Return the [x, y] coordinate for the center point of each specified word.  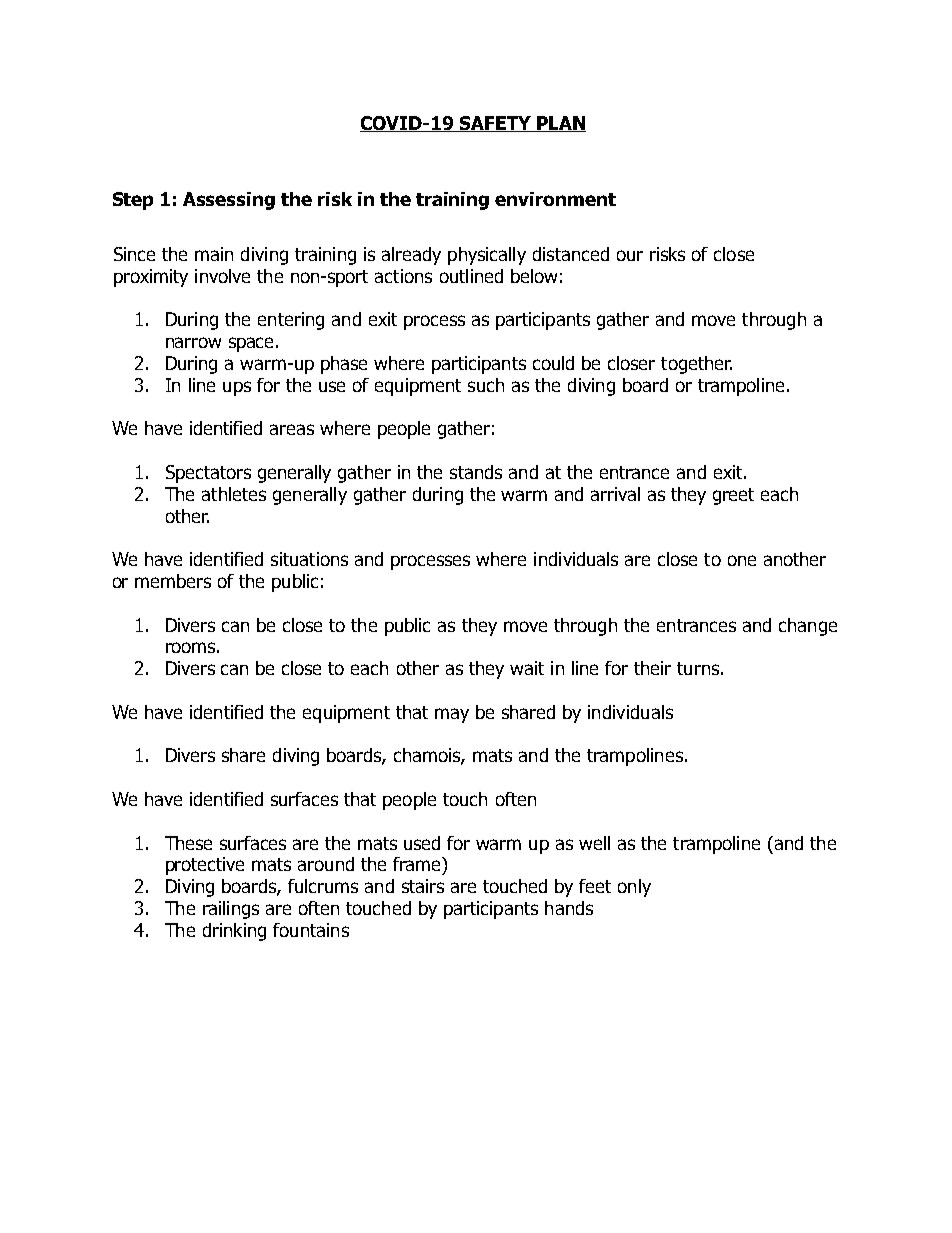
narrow [193, 342]
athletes [234, 494]
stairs [423, 886]
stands [476, 472]
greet [733, 496]
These [188, 843]
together [696, 365]
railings [231, 910]
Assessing [229, 201]
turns [698, 668]
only [634, 888]
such [486, 385]
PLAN [560, 124]
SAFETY [495, 124]
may [452, 715]
